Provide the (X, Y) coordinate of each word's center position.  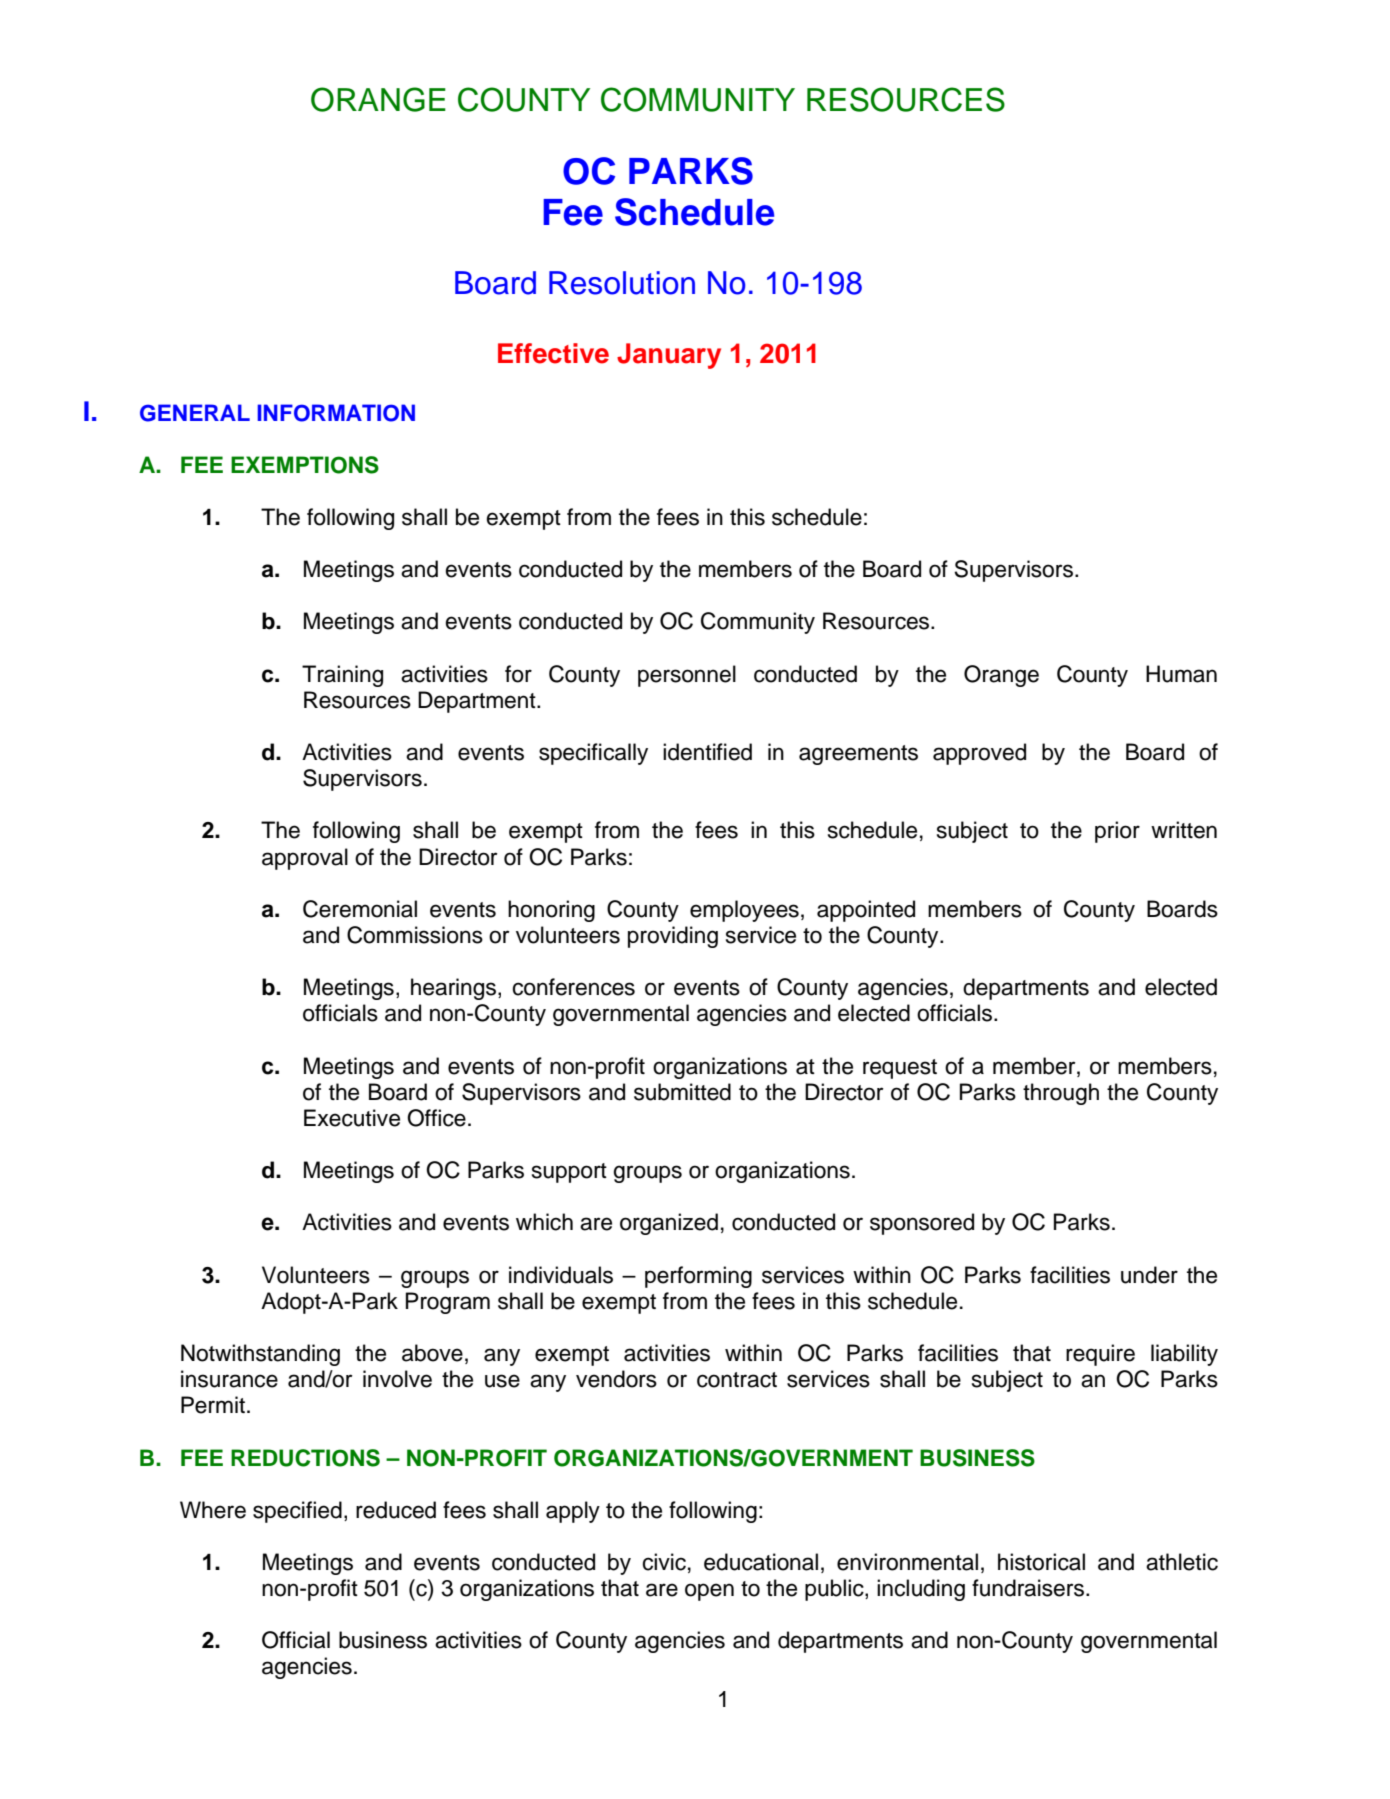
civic (664, 1562)
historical (1041, 1562)
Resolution (622, 283)
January (669, 356)
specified (297, 1512)
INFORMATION (336, 413)
